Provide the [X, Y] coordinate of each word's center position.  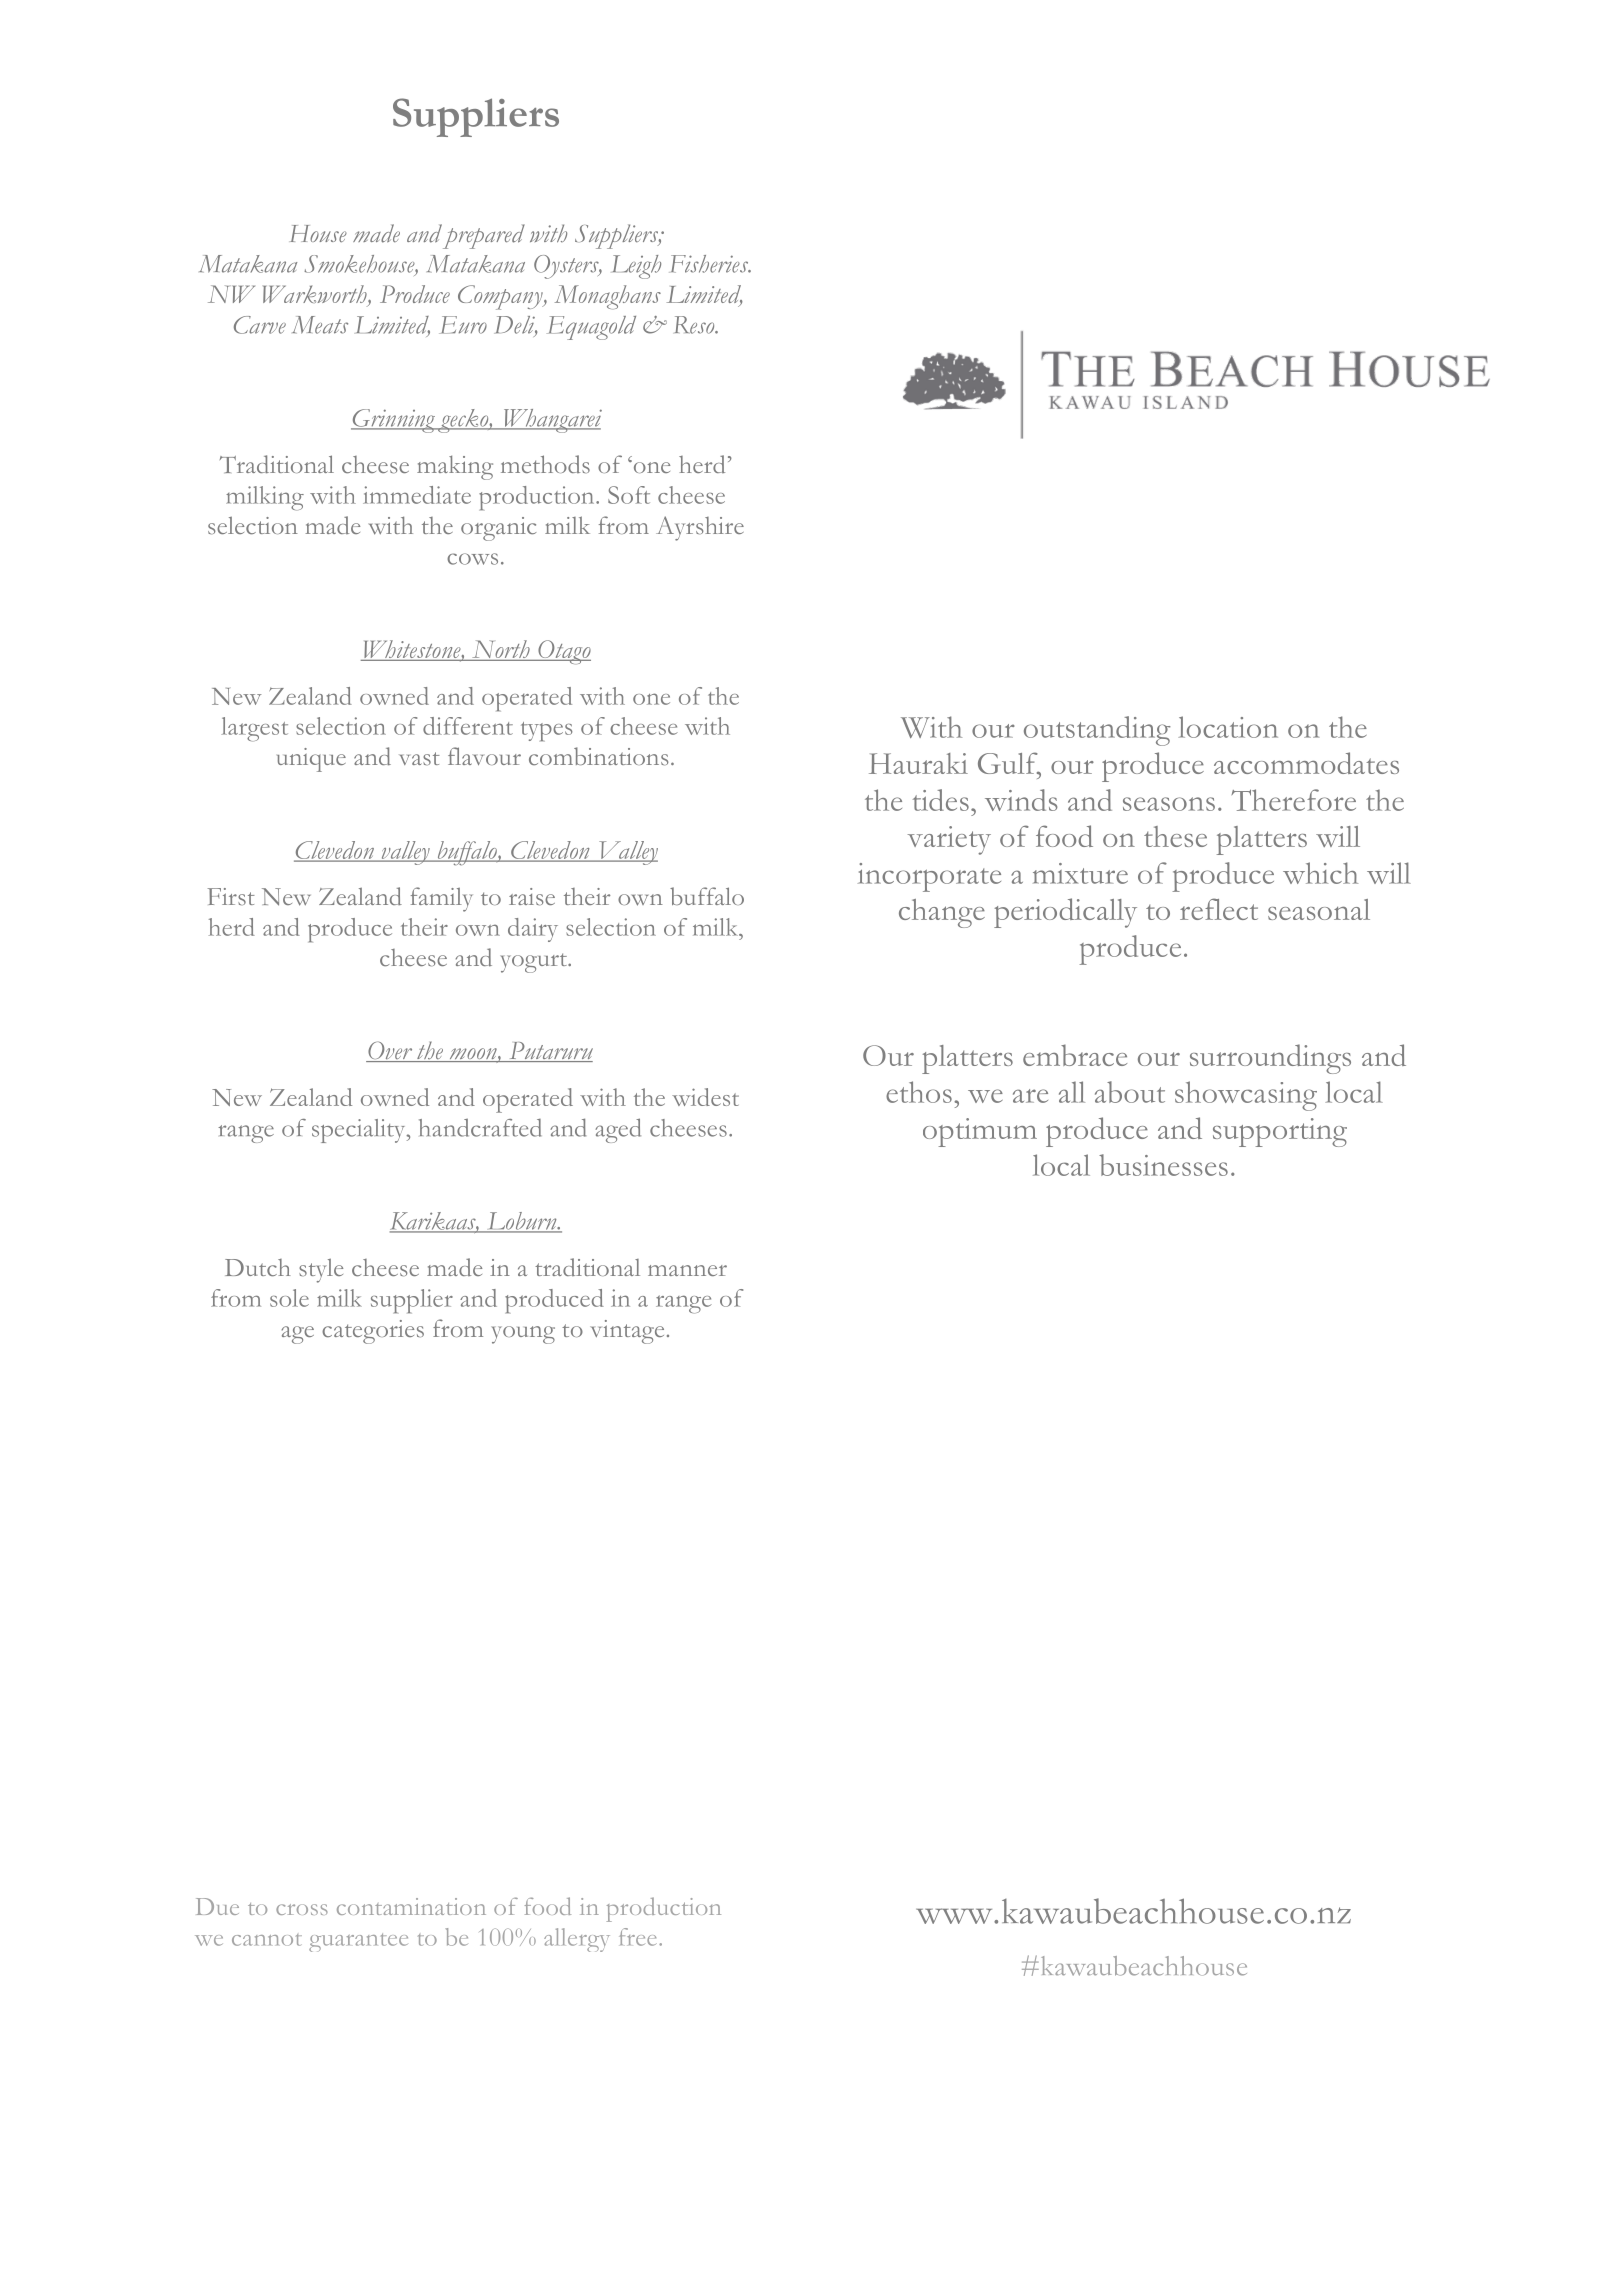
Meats [320, 325]
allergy [577, 1940]
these [1175, 836]
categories [373, 1332]
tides [941, 800]
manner [687, 1270]
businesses [1163, 1165]
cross [302, 1909]
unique [311, 760]
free [638, 1937]
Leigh [636, 267]
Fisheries [710, 264]
